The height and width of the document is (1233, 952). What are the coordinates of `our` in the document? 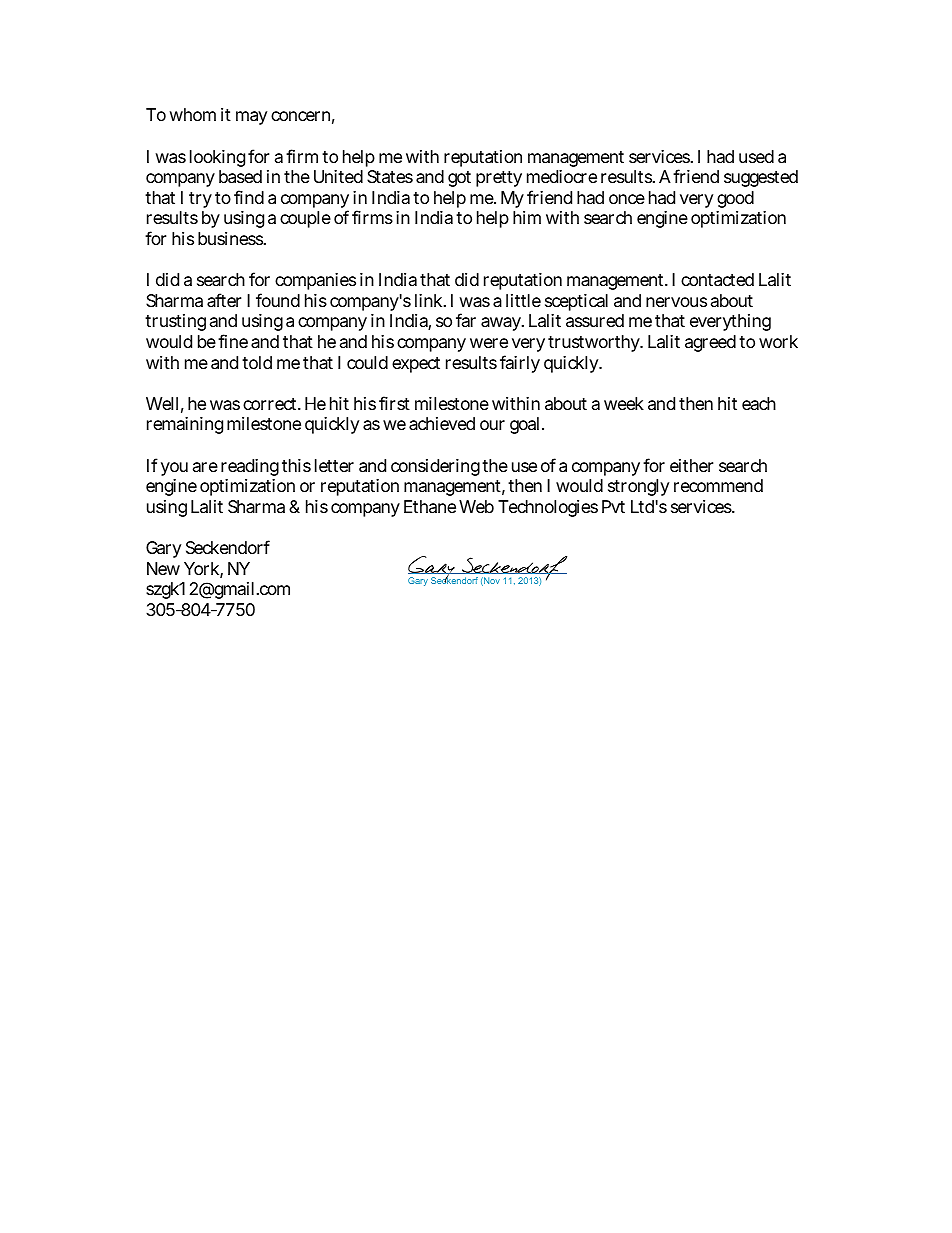 It's located at (492, 425).
